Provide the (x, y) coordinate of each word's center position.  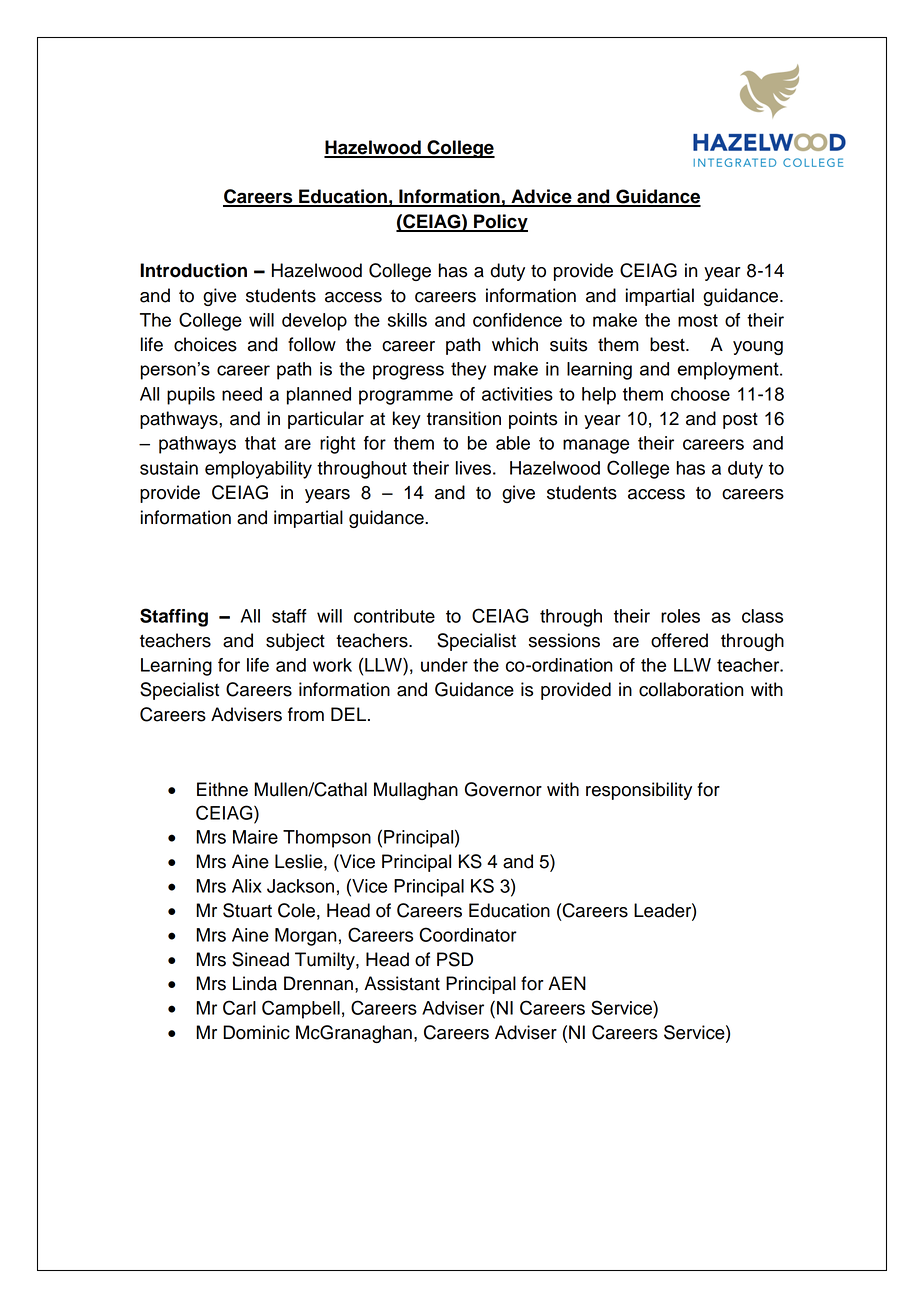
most (698, 320)
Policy (500, 223)
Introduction (193, 270)
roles (680, 616)
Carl (239, 1007)
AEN (567, 983)
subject (295, 642)
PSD (455, 959)
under (444, 665)
